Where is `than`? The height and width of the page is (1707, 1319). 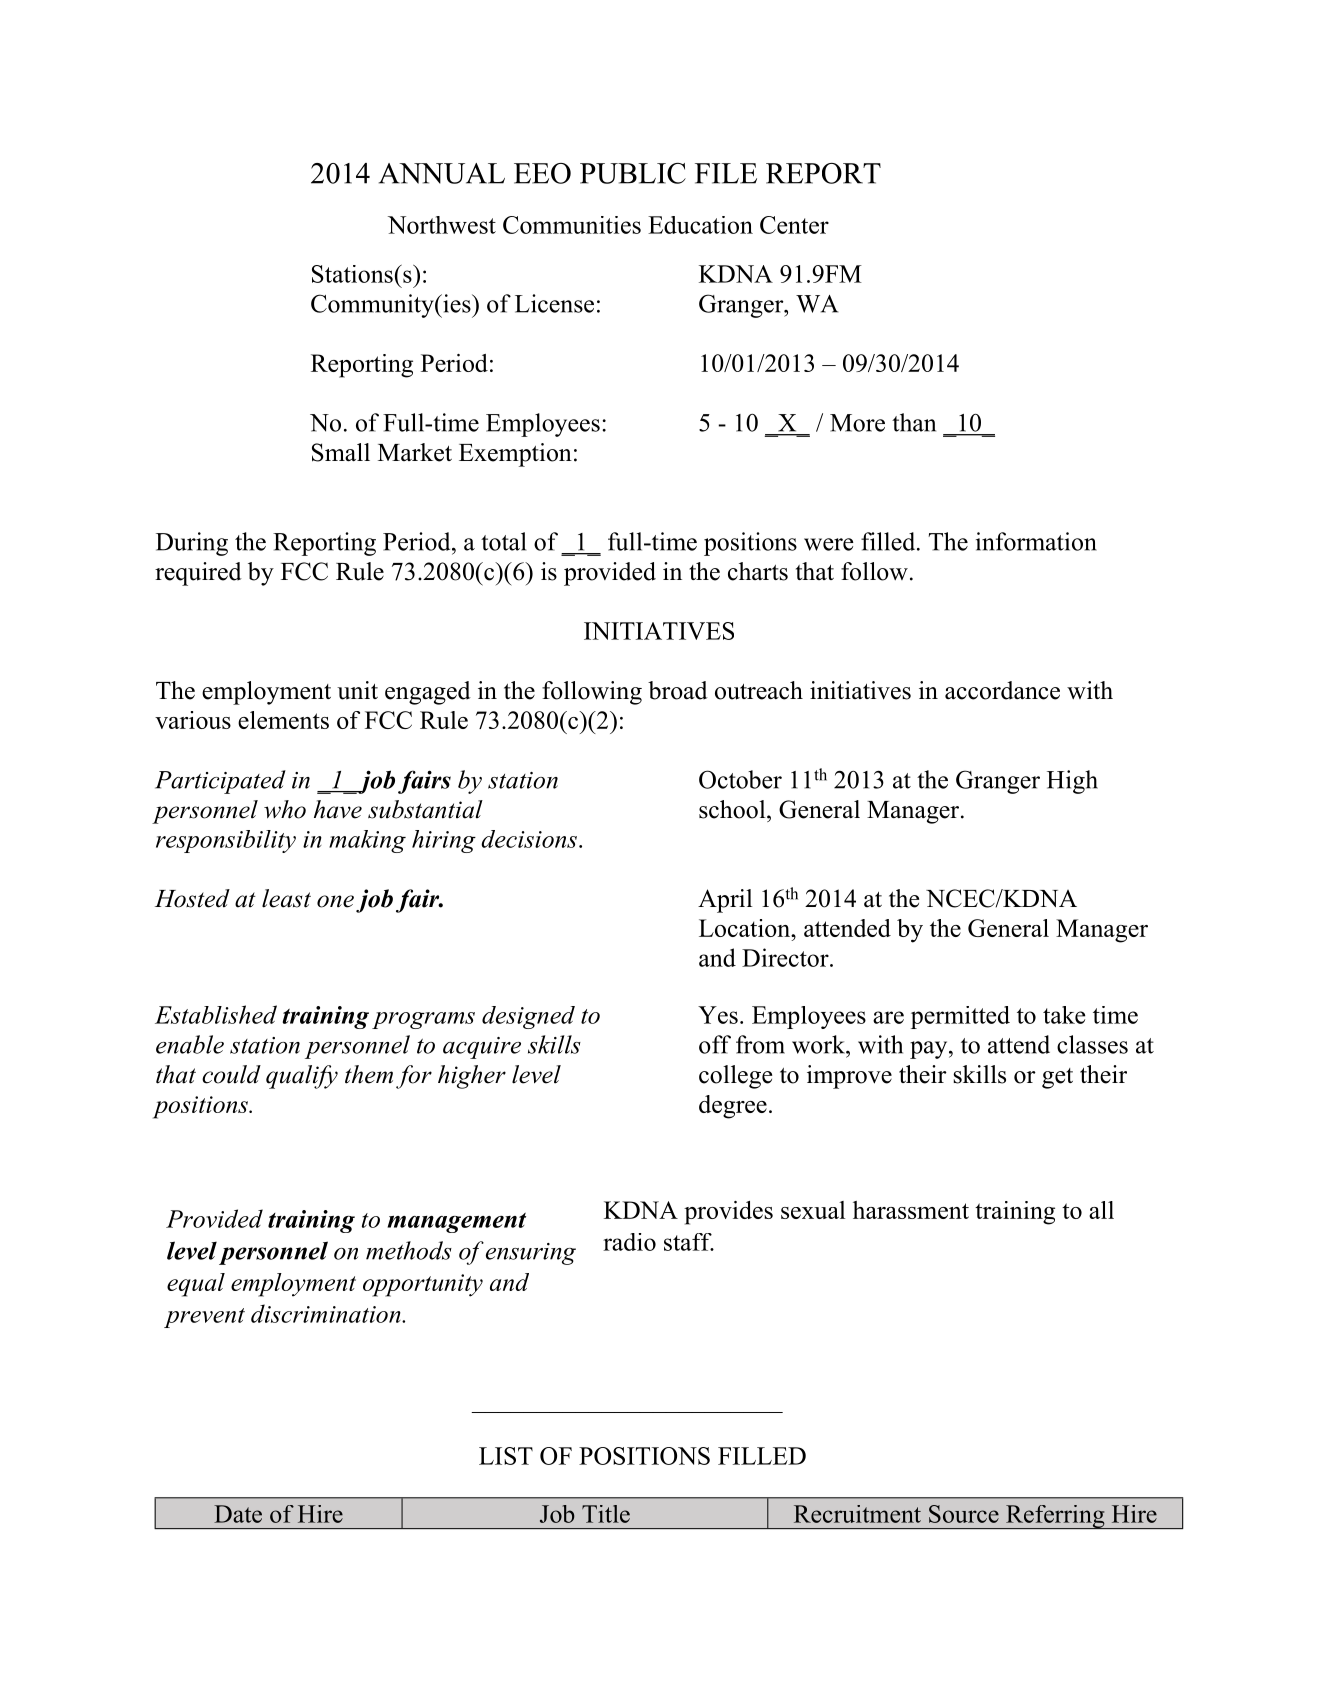
than is located at coordinates (914, 422).
